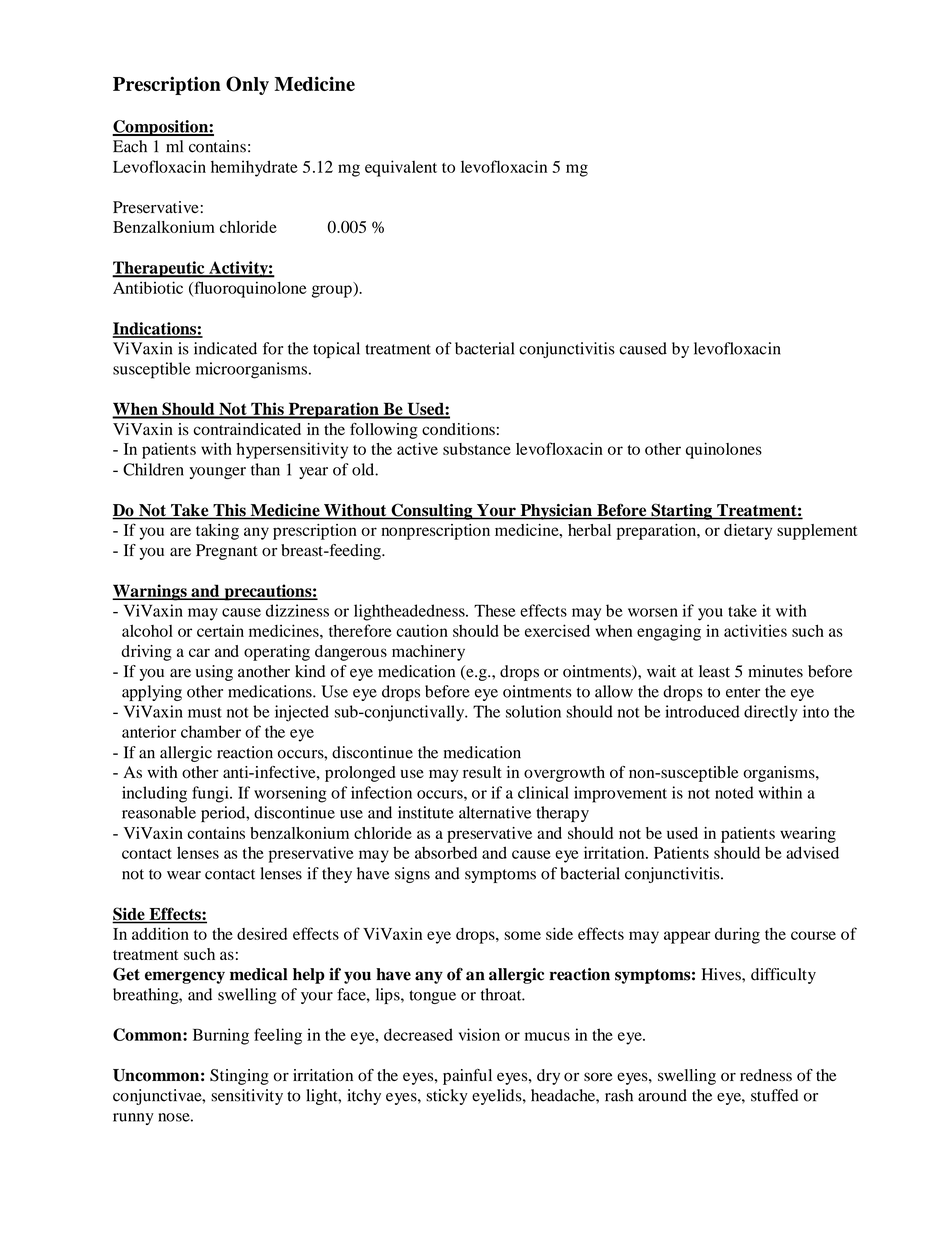  Describe the element at coordinates (495, 610) in the document. I see `These` at that location.
